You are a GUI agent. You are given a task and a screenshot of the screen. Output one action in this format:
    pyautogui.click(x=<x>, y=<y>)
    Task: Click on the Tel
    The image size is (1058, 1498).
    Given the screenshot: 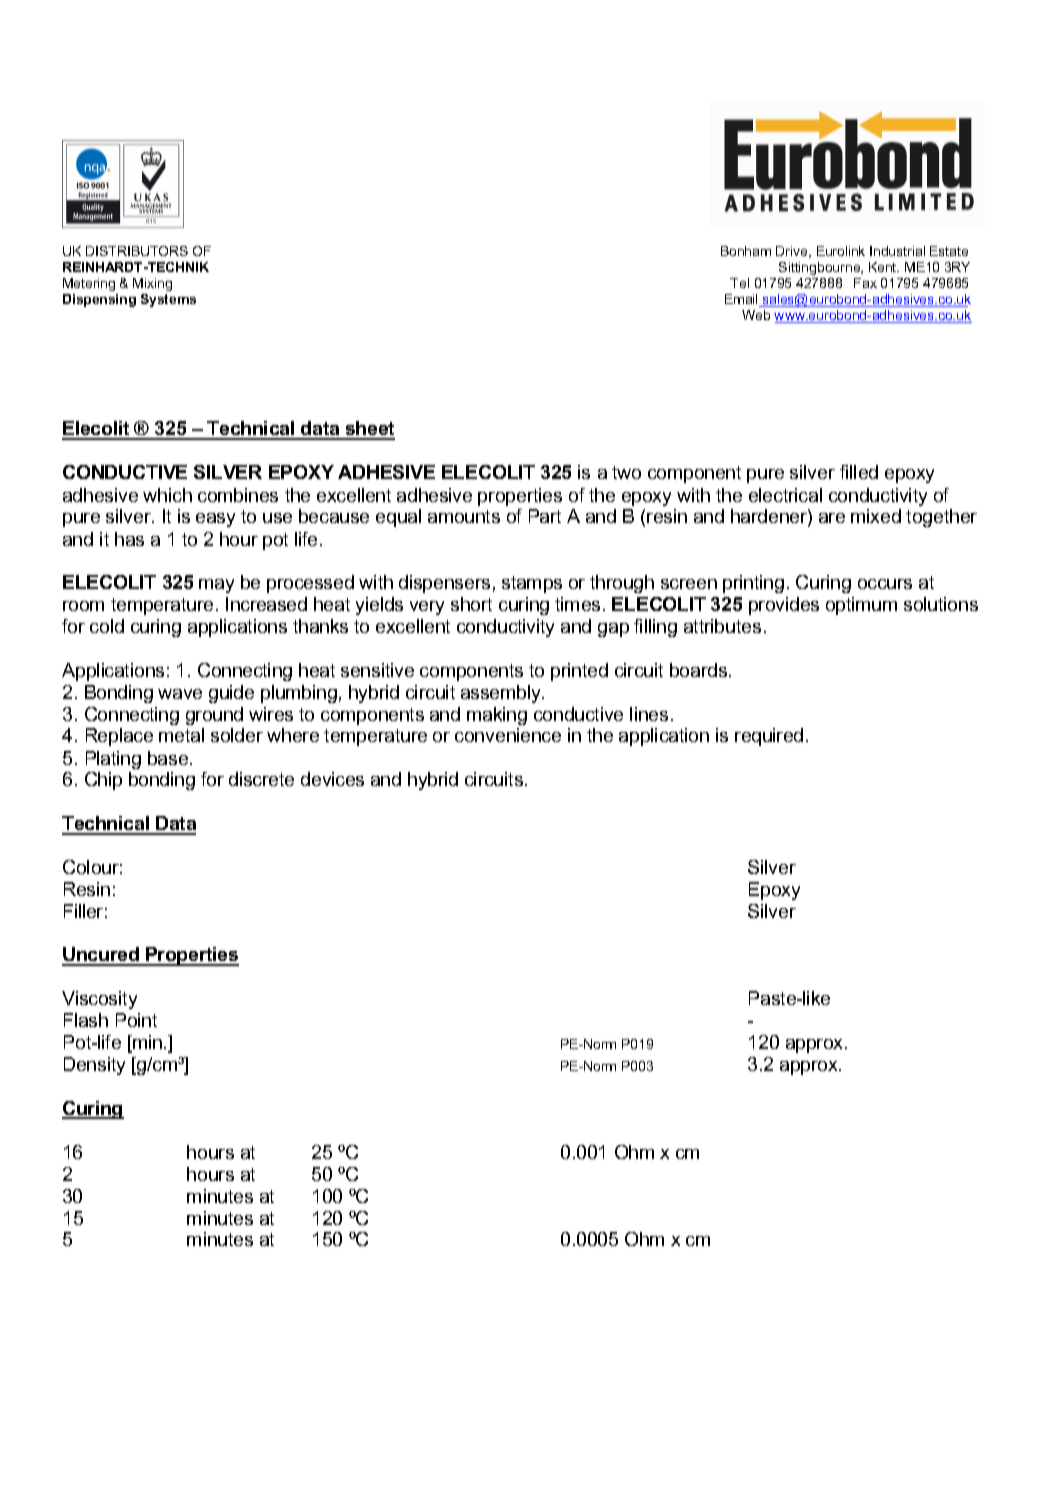 What is the action you would take?
    pyautogui.click(x=739, y=283)
